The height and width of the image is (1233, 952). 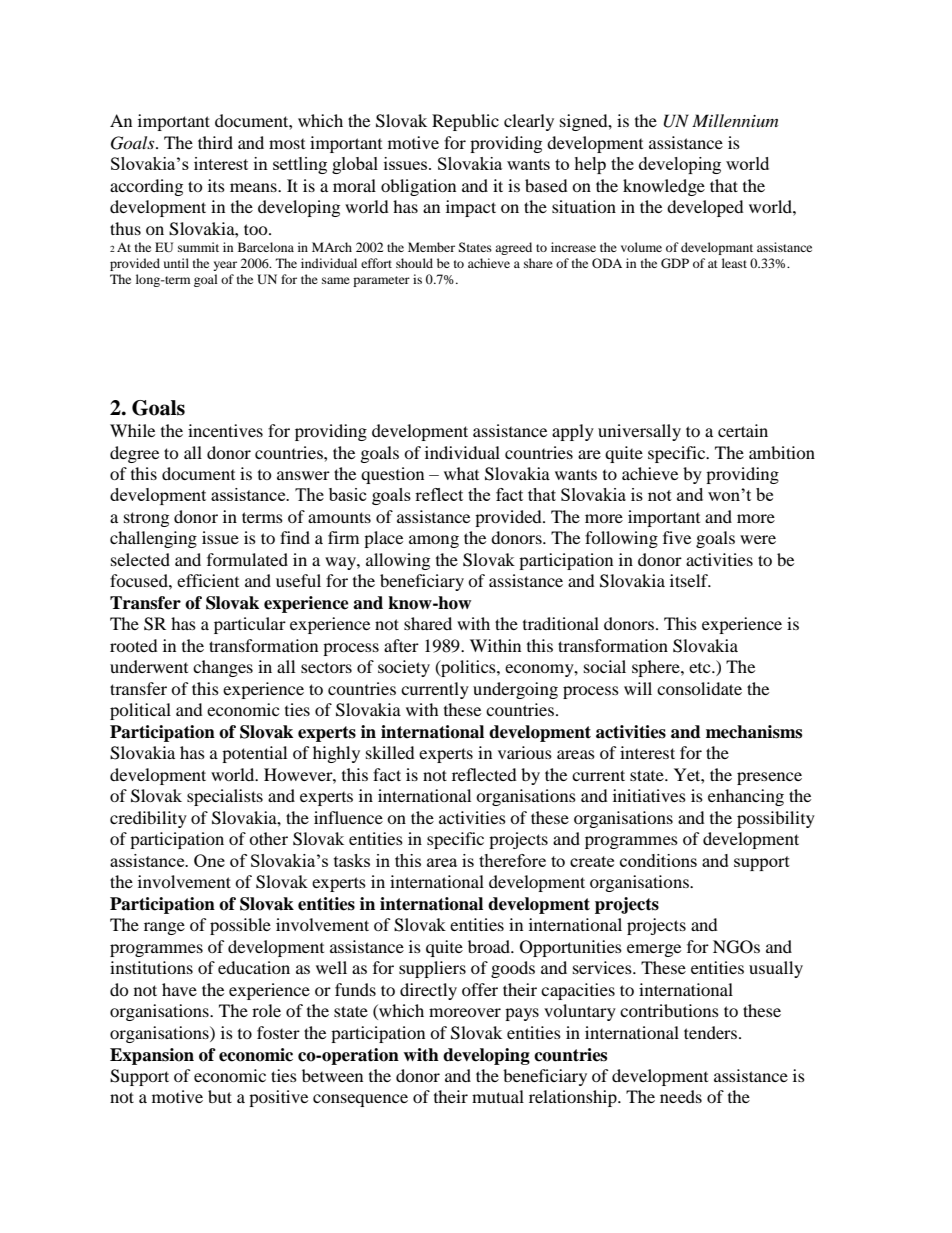 What do you see at coordinates (225, 430) in the image?
I see `incentives` at bounding box center [225, 430].
